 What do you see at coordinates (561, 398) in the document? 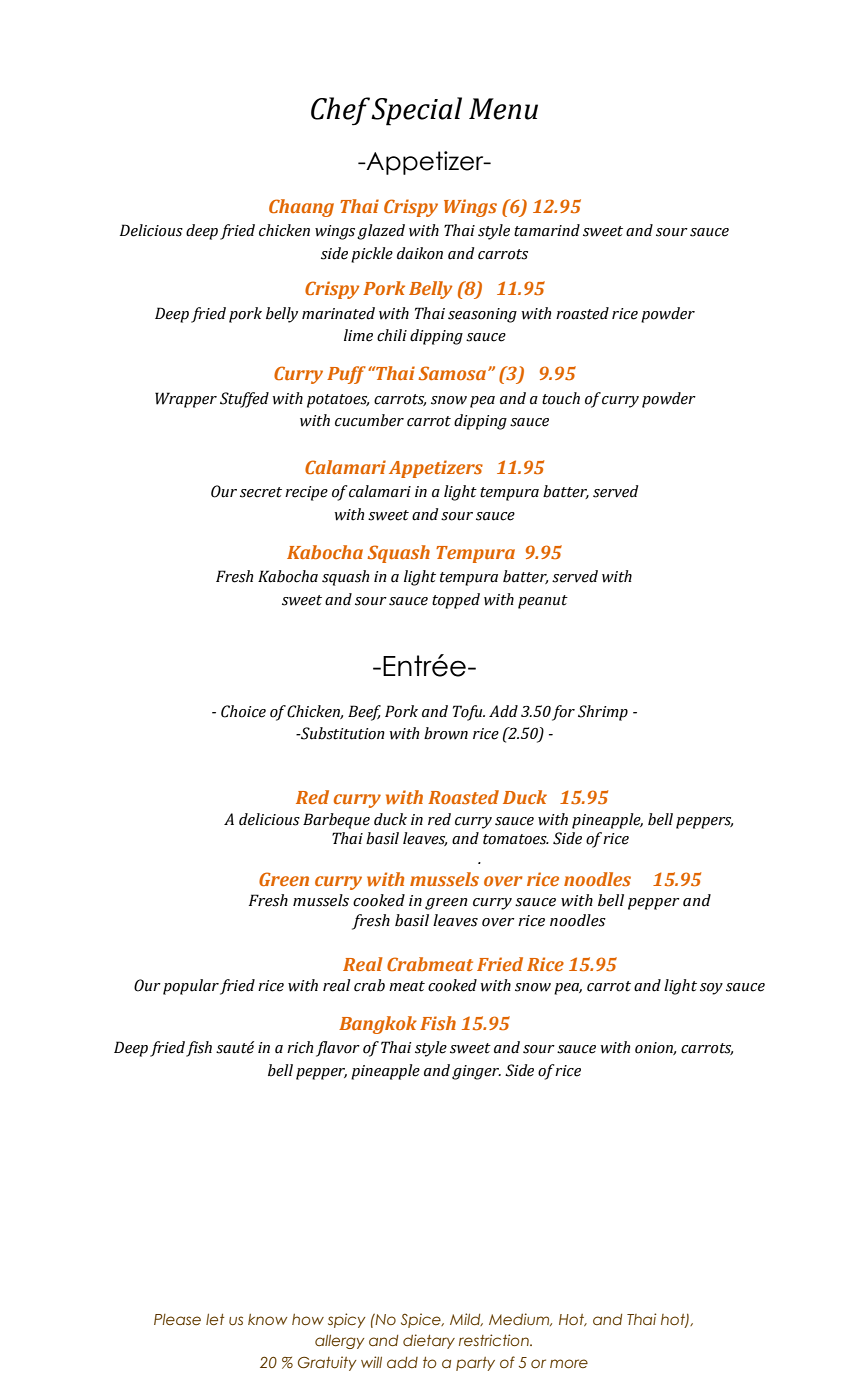
I see `touch` at bounding box center [561, 398].
